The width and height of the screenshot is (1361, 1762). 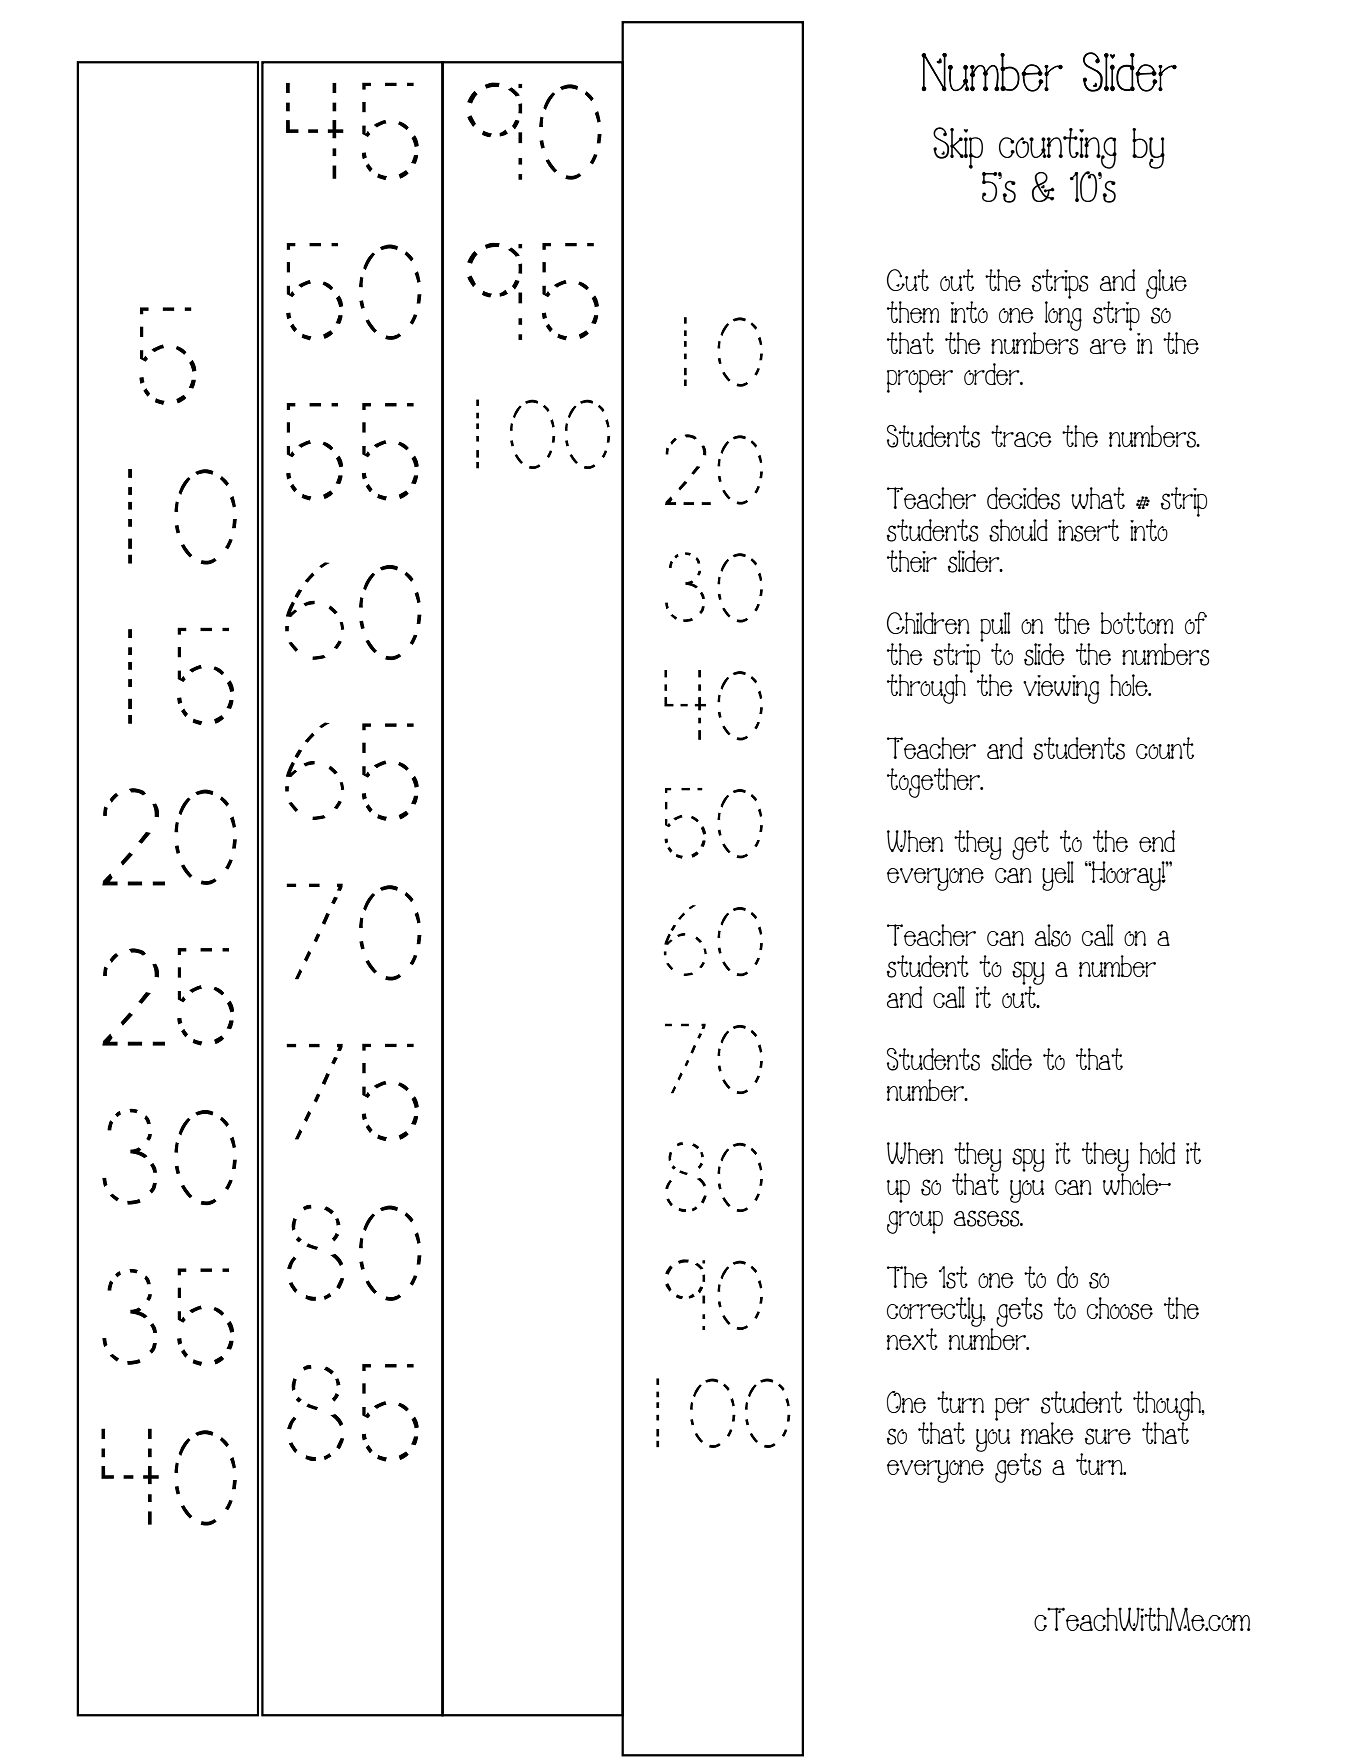 I want to click on correctly, so click(x=936, y=1313).
